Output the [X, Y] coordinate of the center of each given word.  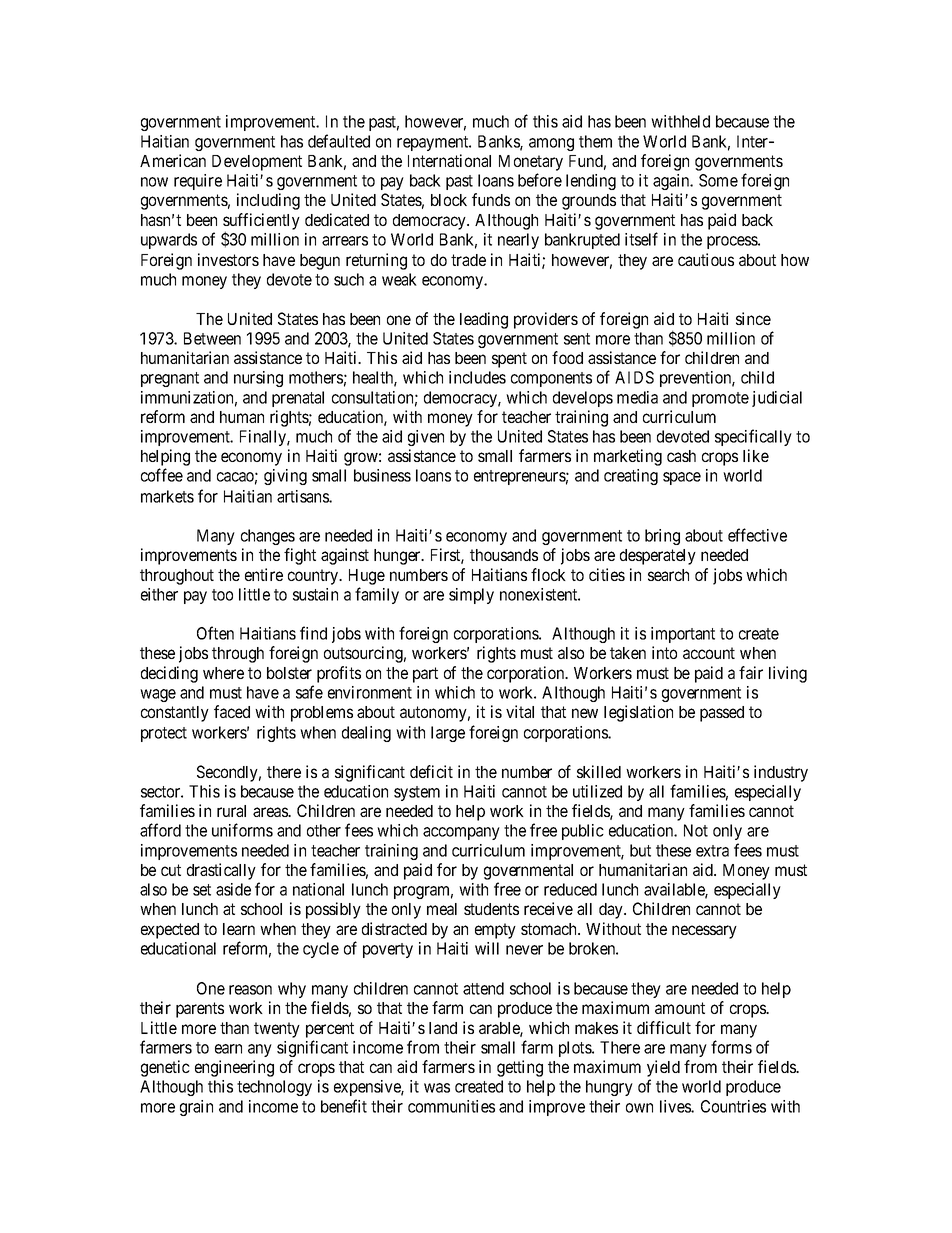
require [198, 182]
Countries [733, 1106]
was [437, 1088]
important [683, 635]
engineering [234, 1068]
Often [215, 633]
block [449, 200]
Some [718, 180]
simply [471, 596]
